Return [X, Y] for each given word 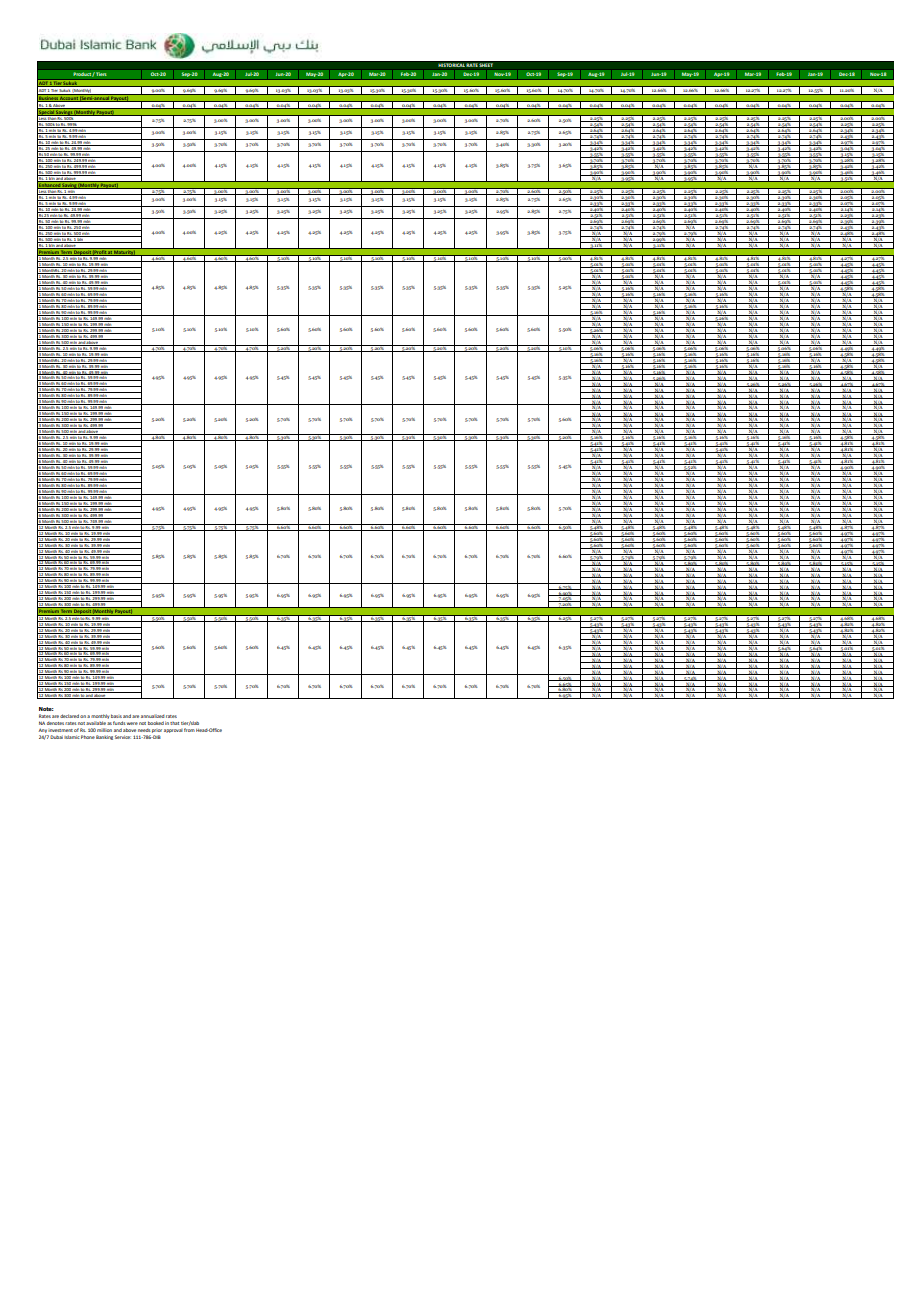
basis [116, 716]
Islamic [72, 737]
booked [156, 723]
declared [69, 716]
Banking [104, 737]
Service [123, 737]
